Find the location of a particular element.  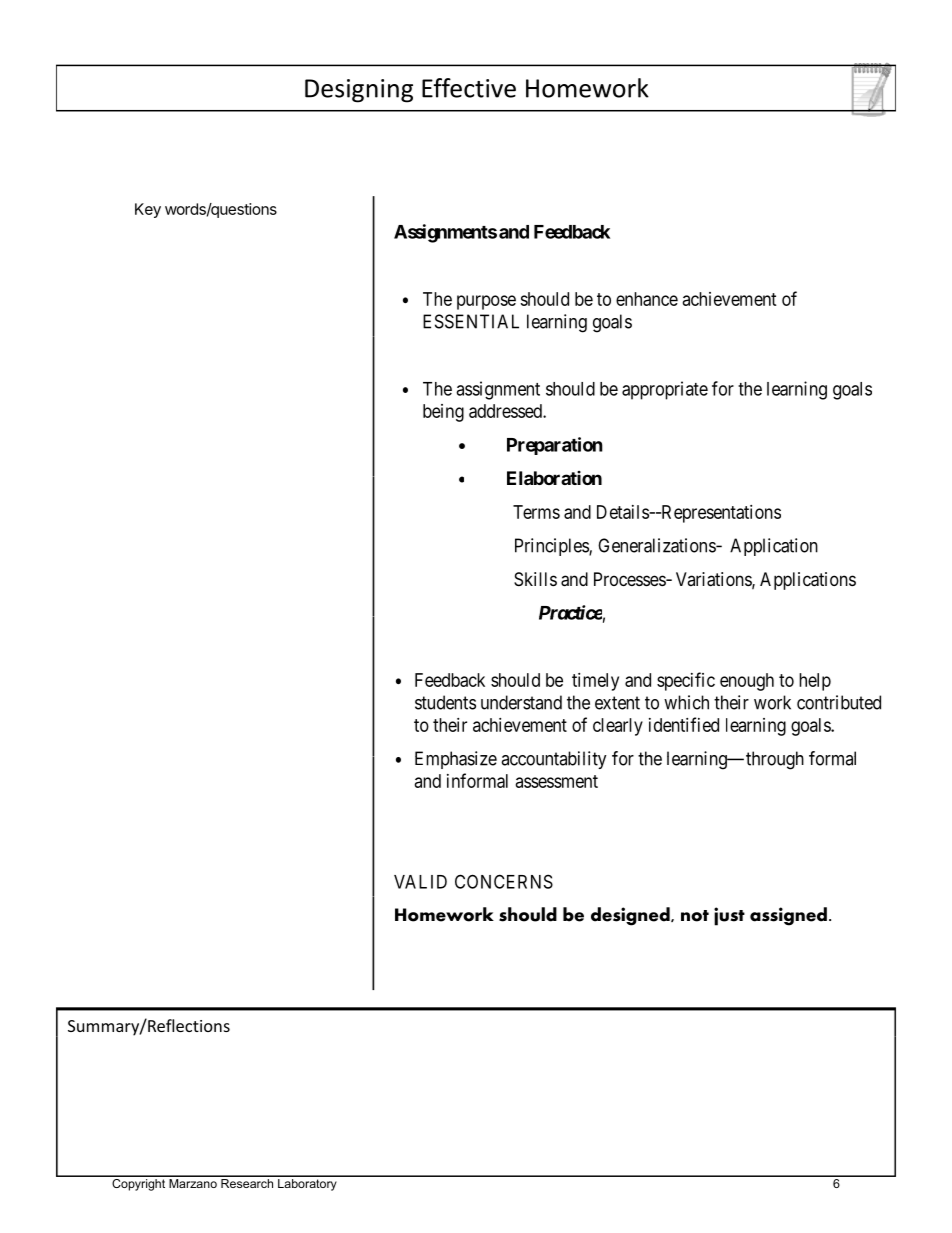

enough is located at coordinates (747, 682).
